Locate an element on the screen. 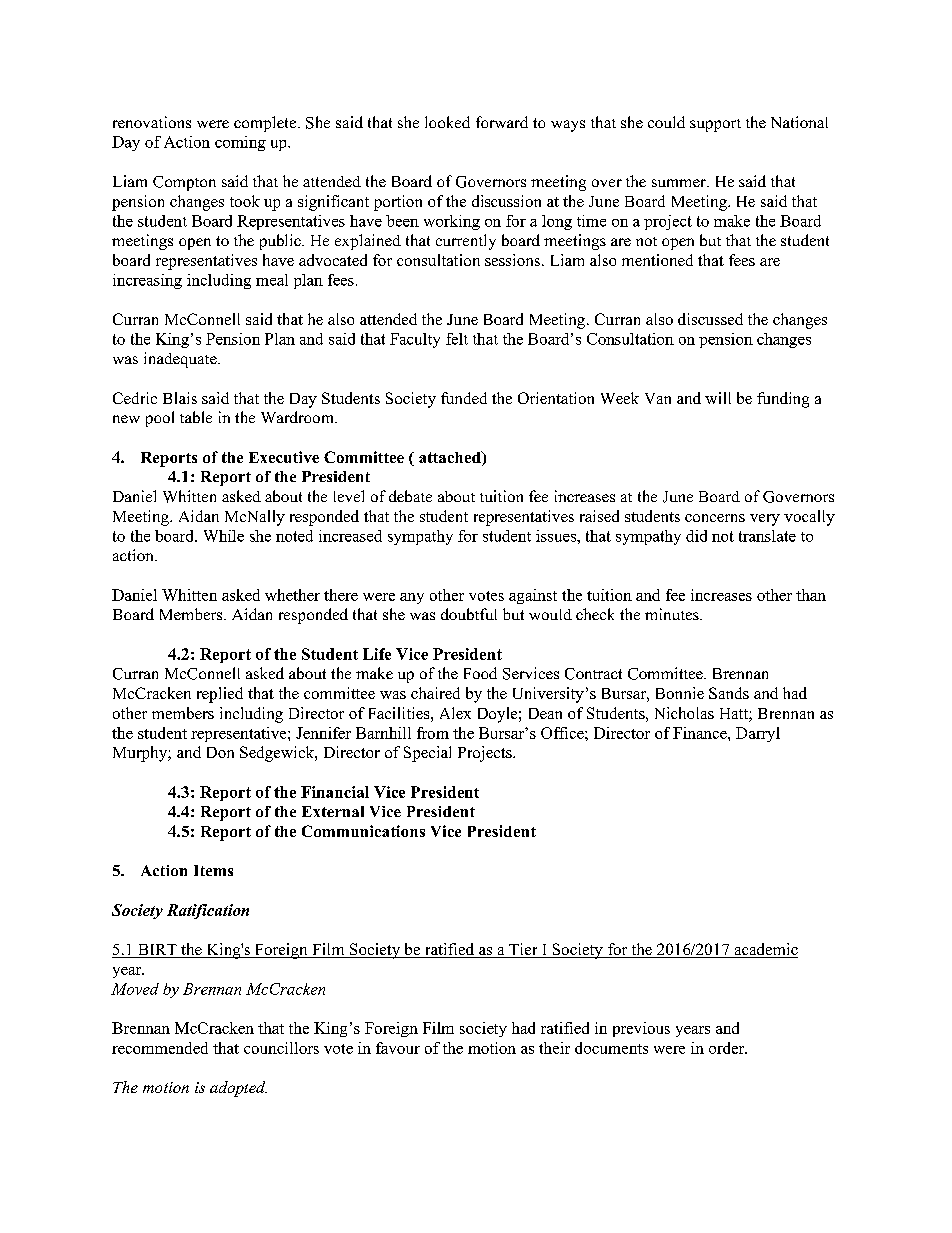  funded is located at coordinates (464, 398).
